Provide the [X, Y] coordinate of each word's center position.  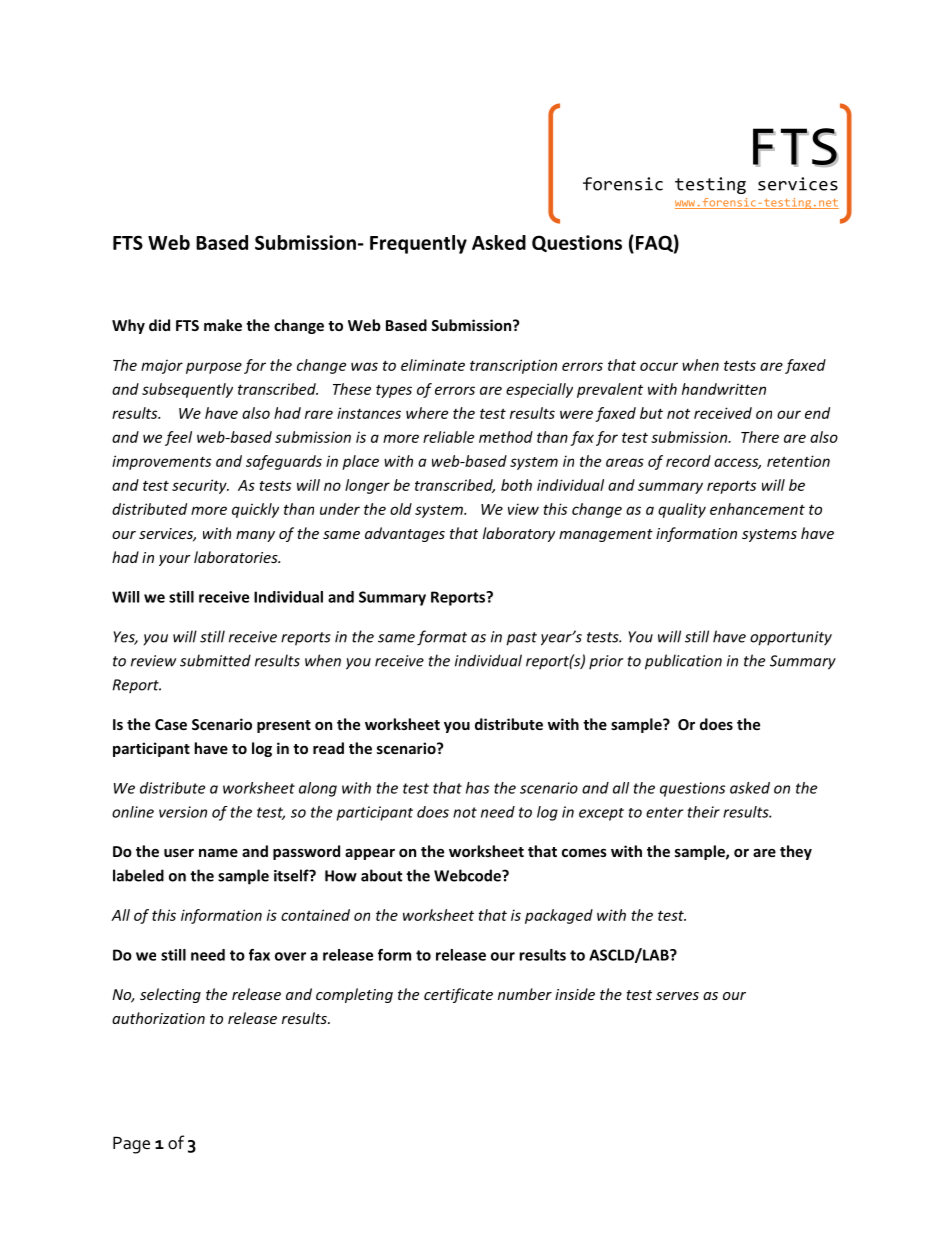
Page [131, 1145]
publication [683, 662]
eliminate [433, 365]
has [477, 788]
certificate [458, 995]
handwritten [724, 389]
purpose [214, 368]
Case [171, 724]
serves [677, 996]
